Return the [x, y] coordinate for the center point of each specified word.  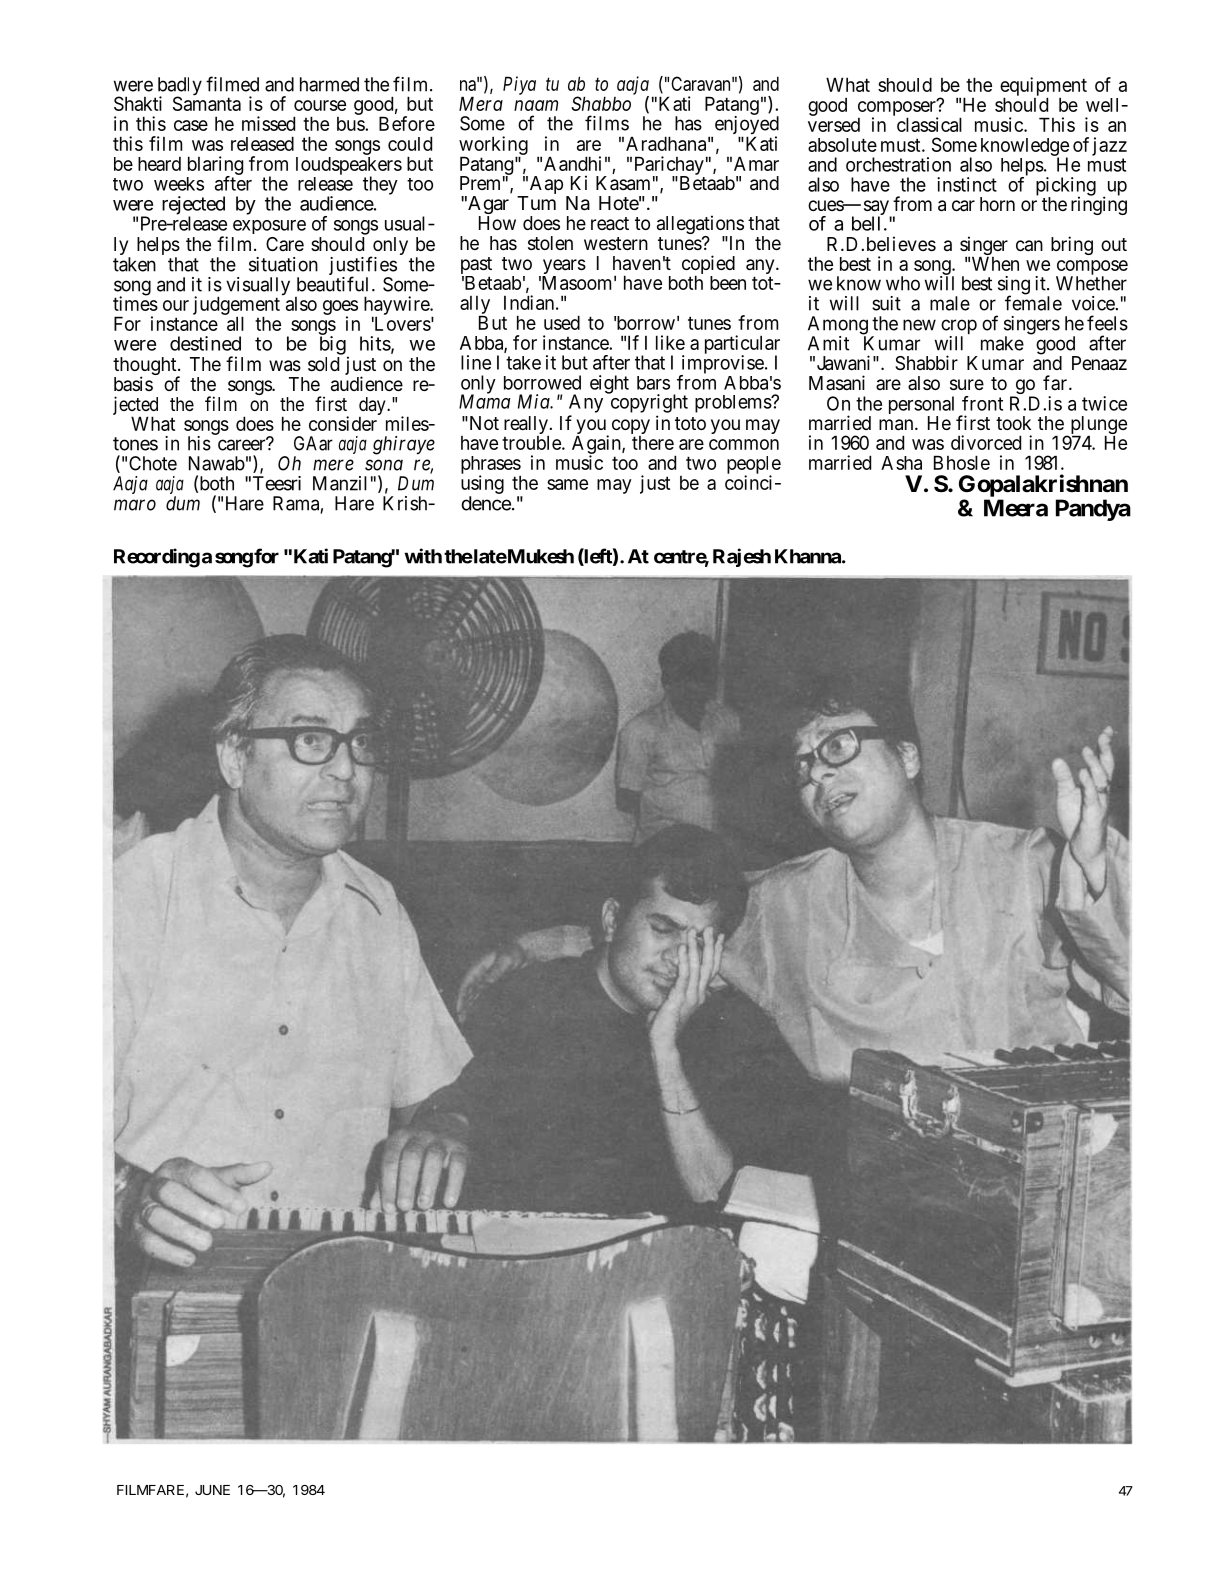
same [567, 484]
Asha [901, 463]
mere [333, 465]
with [423, 556]
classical [929, 124]
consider [343, 423]
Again [597, 445]
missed [268, 123]
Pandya [1093, 510]
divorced [986, 442]
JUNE [212, 1490]
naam [536, 105]
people [754, 466]
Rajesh [742, 557]
